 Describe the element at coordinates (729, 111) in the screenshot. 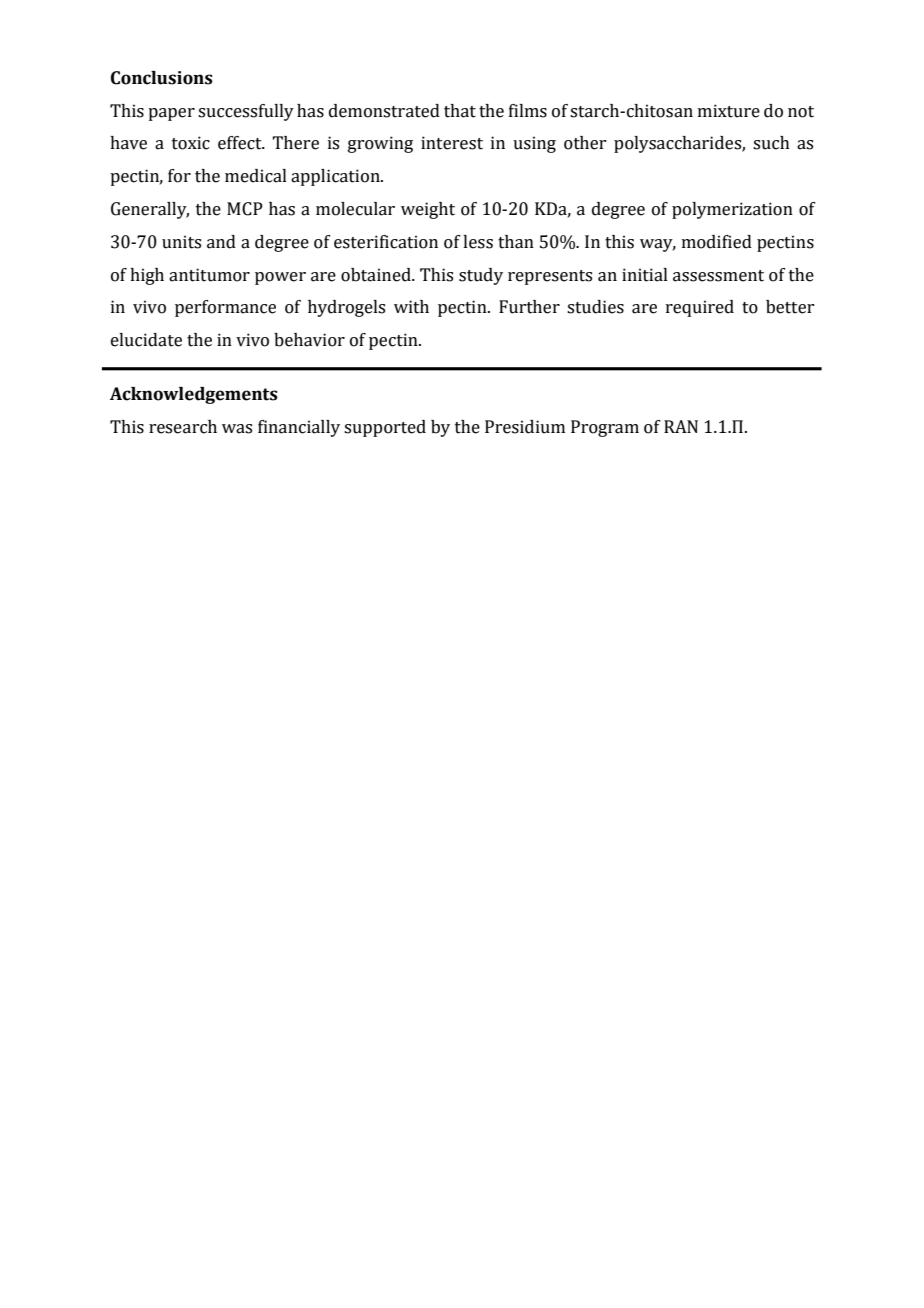

I see `mixture` at that location.
